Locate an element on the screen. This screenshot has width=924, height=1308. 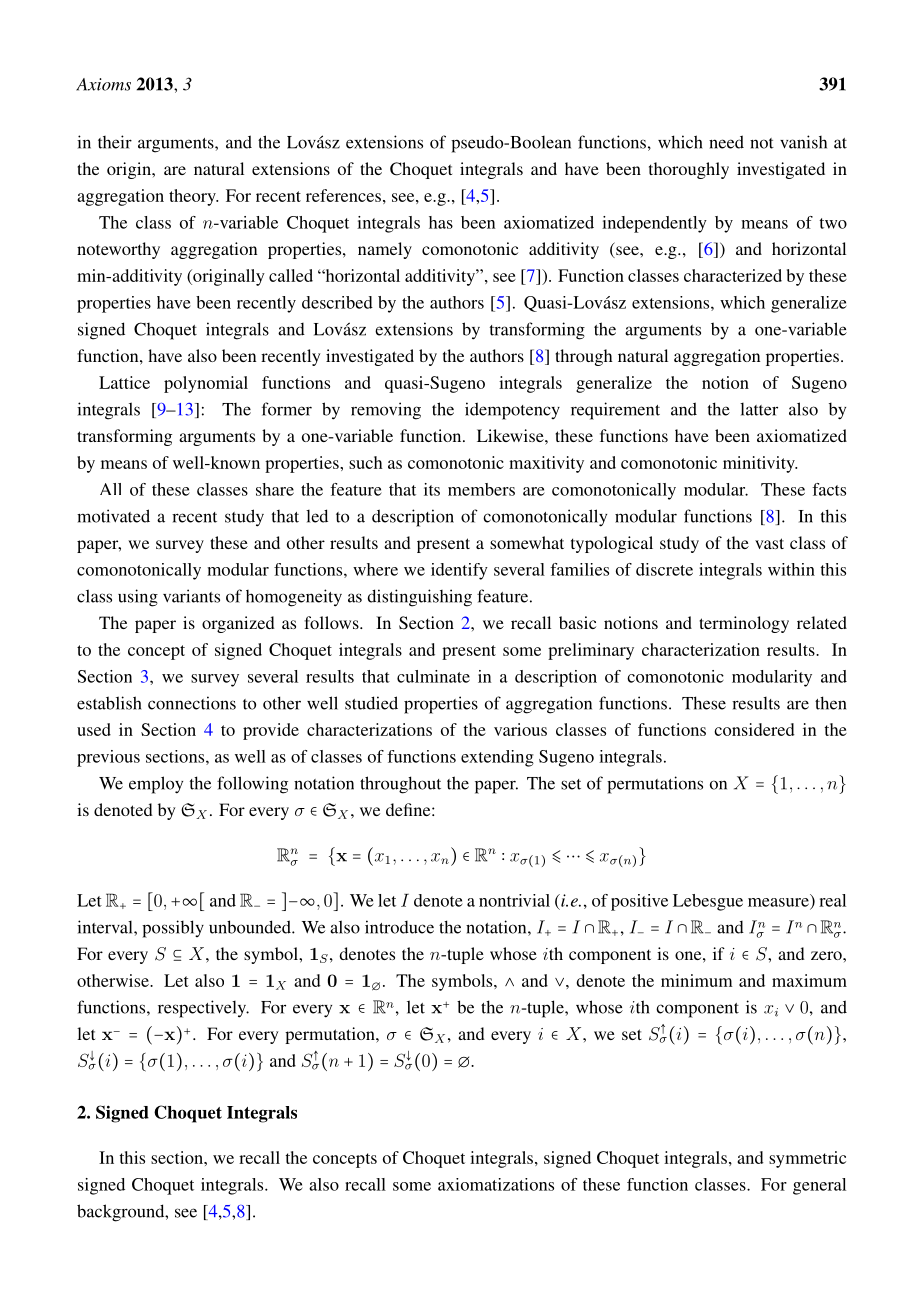
polynomial is located at coordinates (206, 384).
